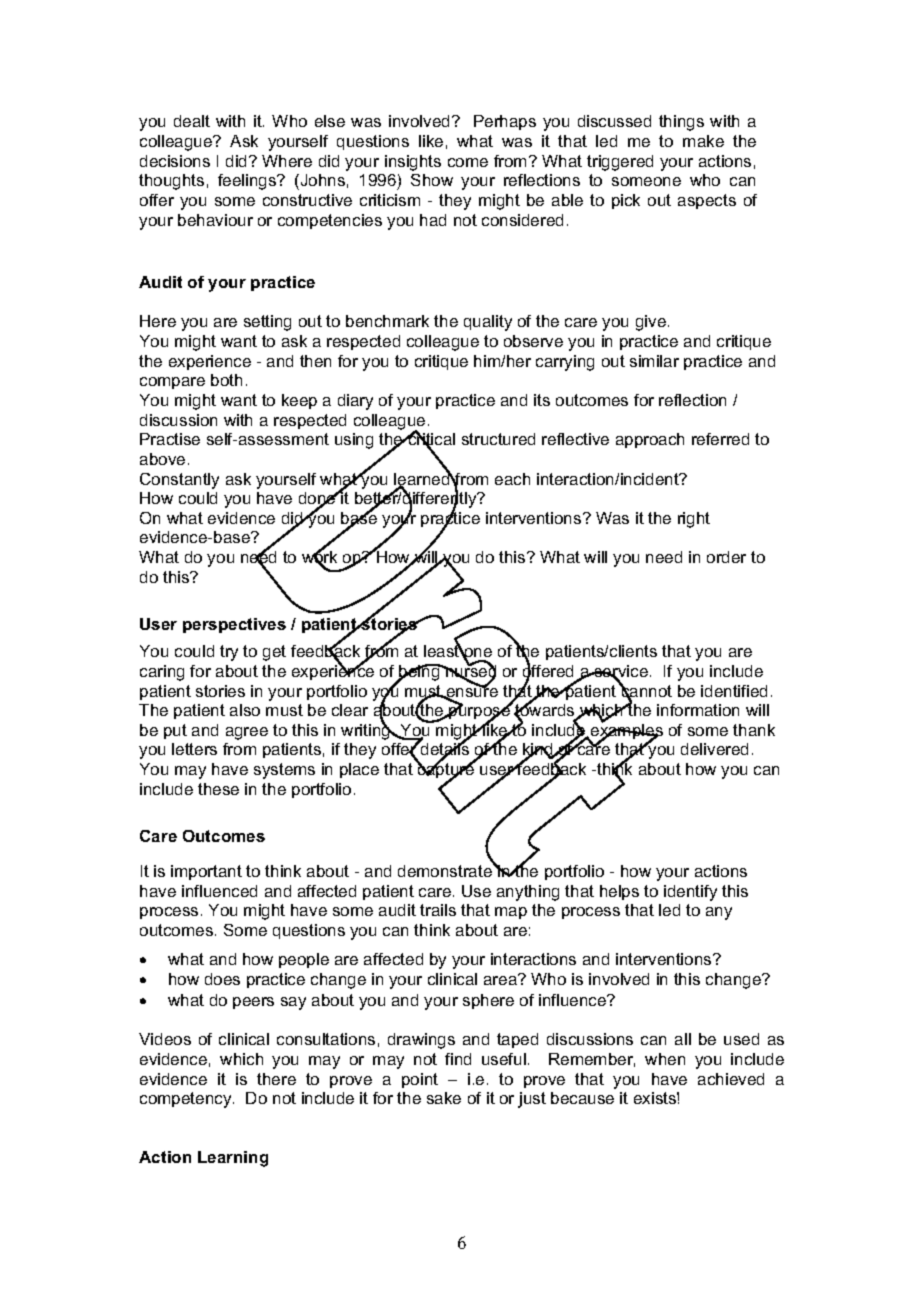  I want to click on Learning, so click(233, 1159).
